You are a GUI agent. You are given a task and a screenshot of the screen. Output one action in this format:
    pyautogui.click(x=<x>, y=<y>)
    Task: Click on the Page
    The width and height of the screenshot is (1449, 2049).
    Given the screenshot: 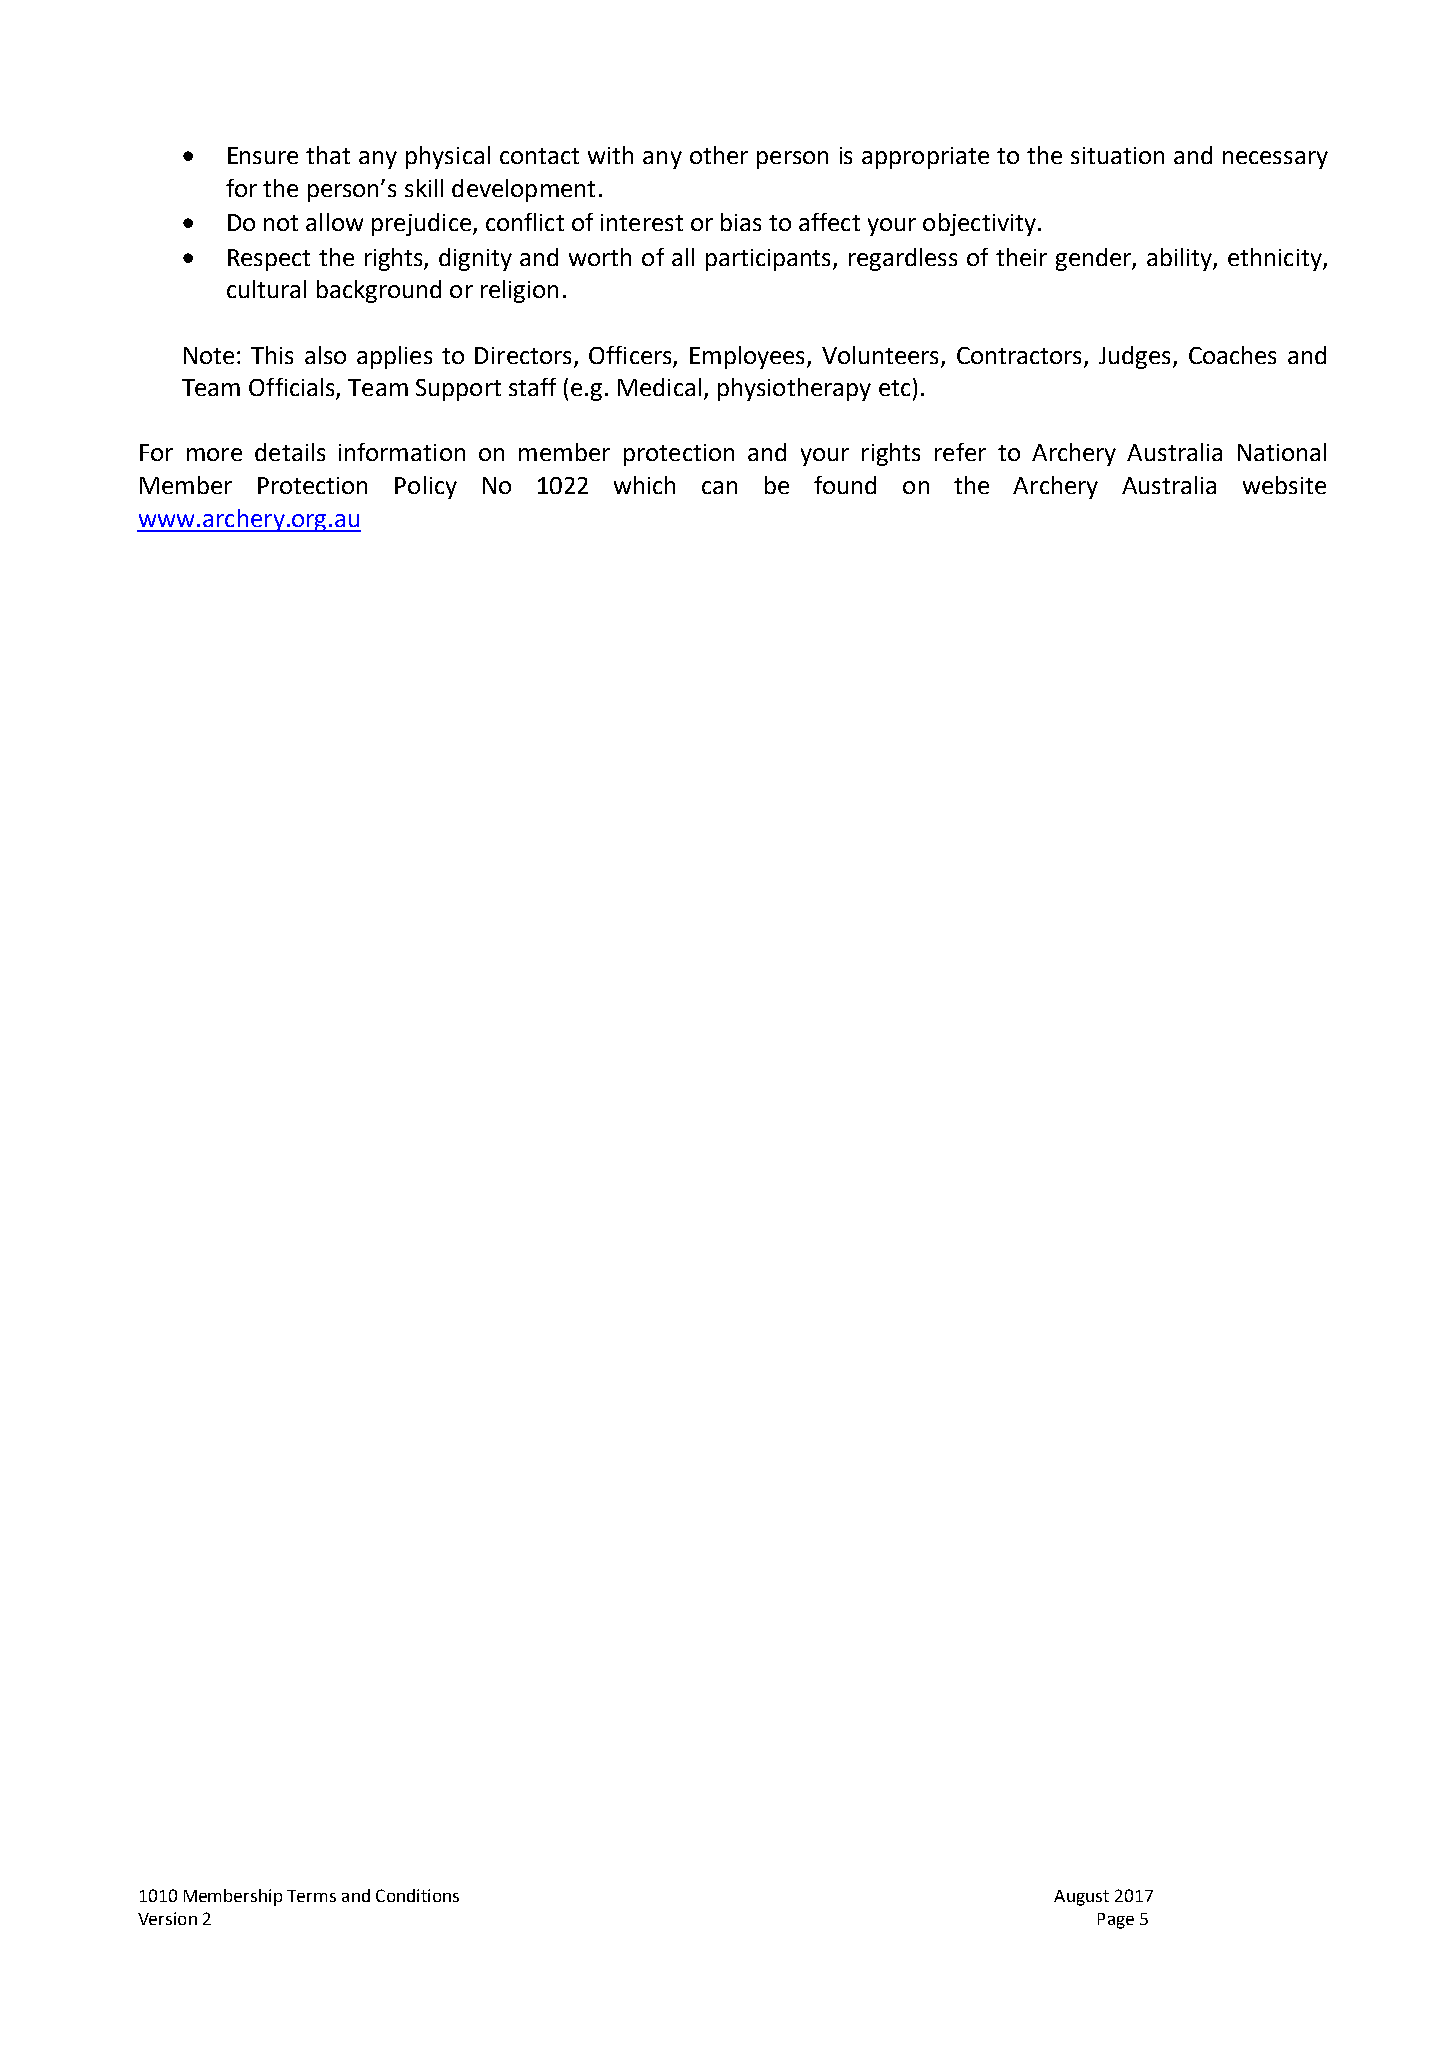 What is the action you would take?
    pyautogui.click(x=1116, y=1921)
